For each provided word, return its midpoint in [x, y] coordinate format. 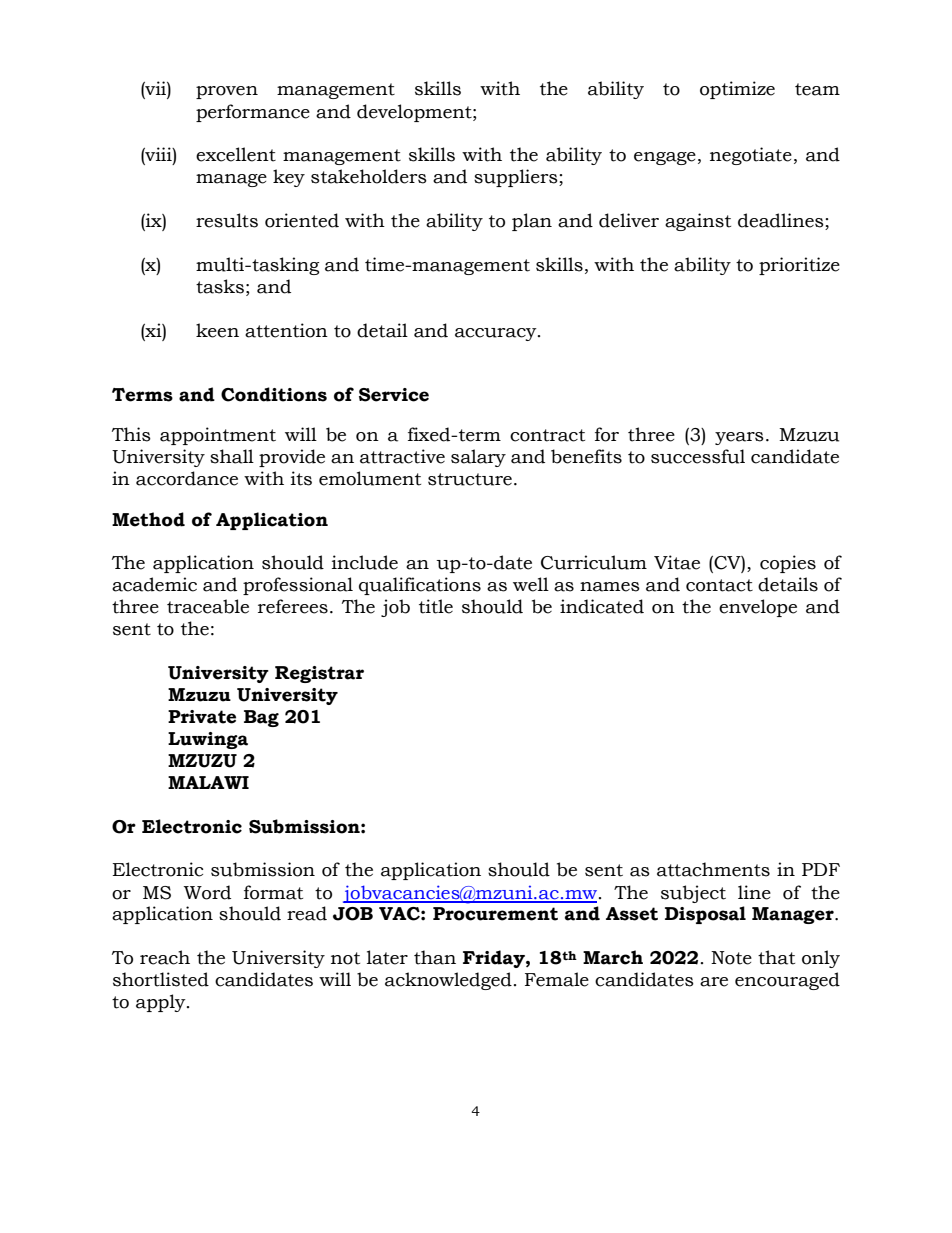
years [739, 438]
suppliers [517, 178]
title [436, 606]
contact [719, 585]
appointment [218, 436]
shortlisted [161, 979]
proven [227, 92]
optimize [737, 90]
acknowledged [448, 981]
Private [202, 717]
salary [478, 458]
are [714, 982]
